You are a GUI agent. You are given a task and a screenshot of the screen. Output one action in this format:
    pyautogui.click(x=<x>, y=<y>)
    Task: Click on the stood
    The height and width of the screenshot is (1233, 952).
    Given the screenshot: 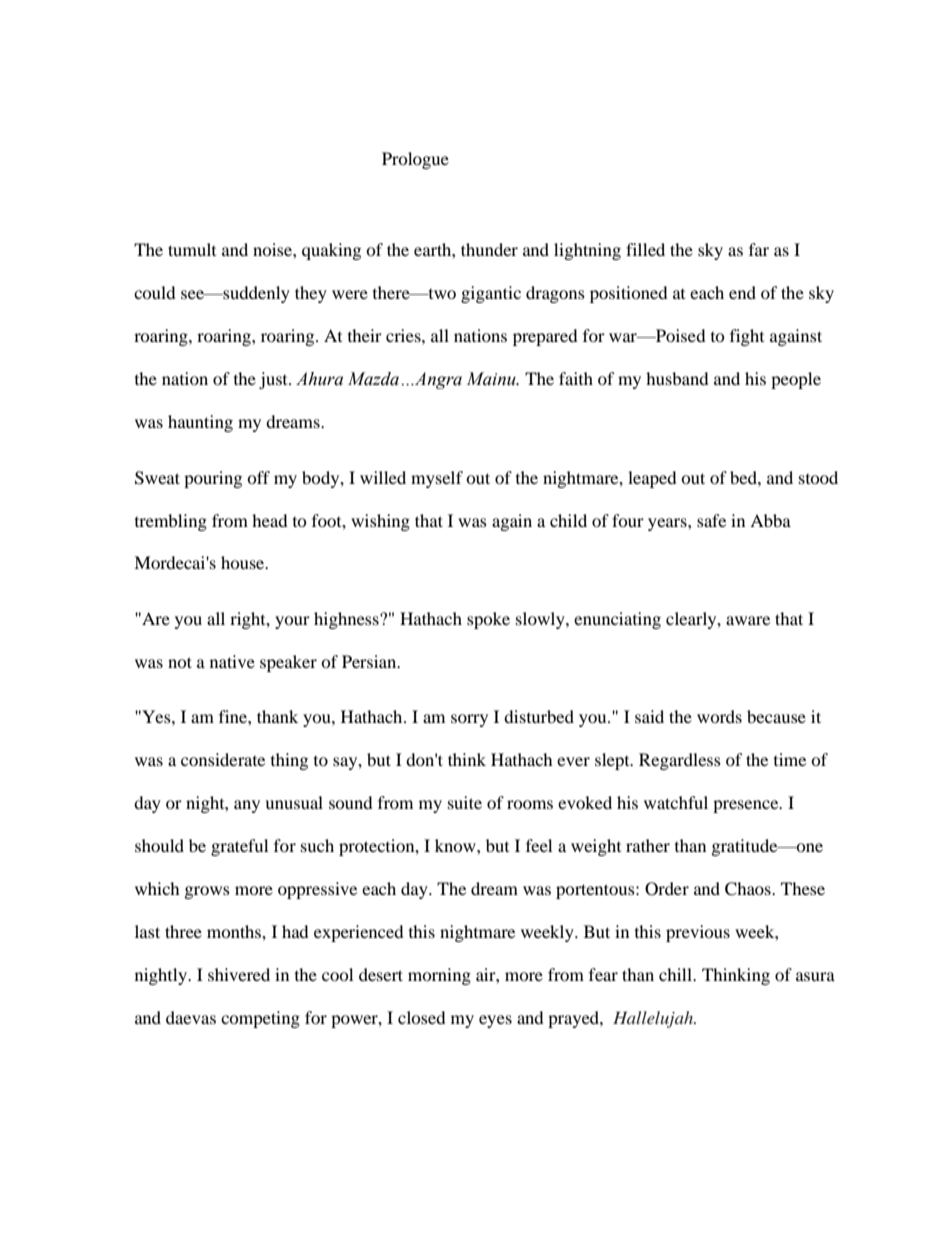 What is the action you would take?
    pyautogui.click(x=818, y=477)
